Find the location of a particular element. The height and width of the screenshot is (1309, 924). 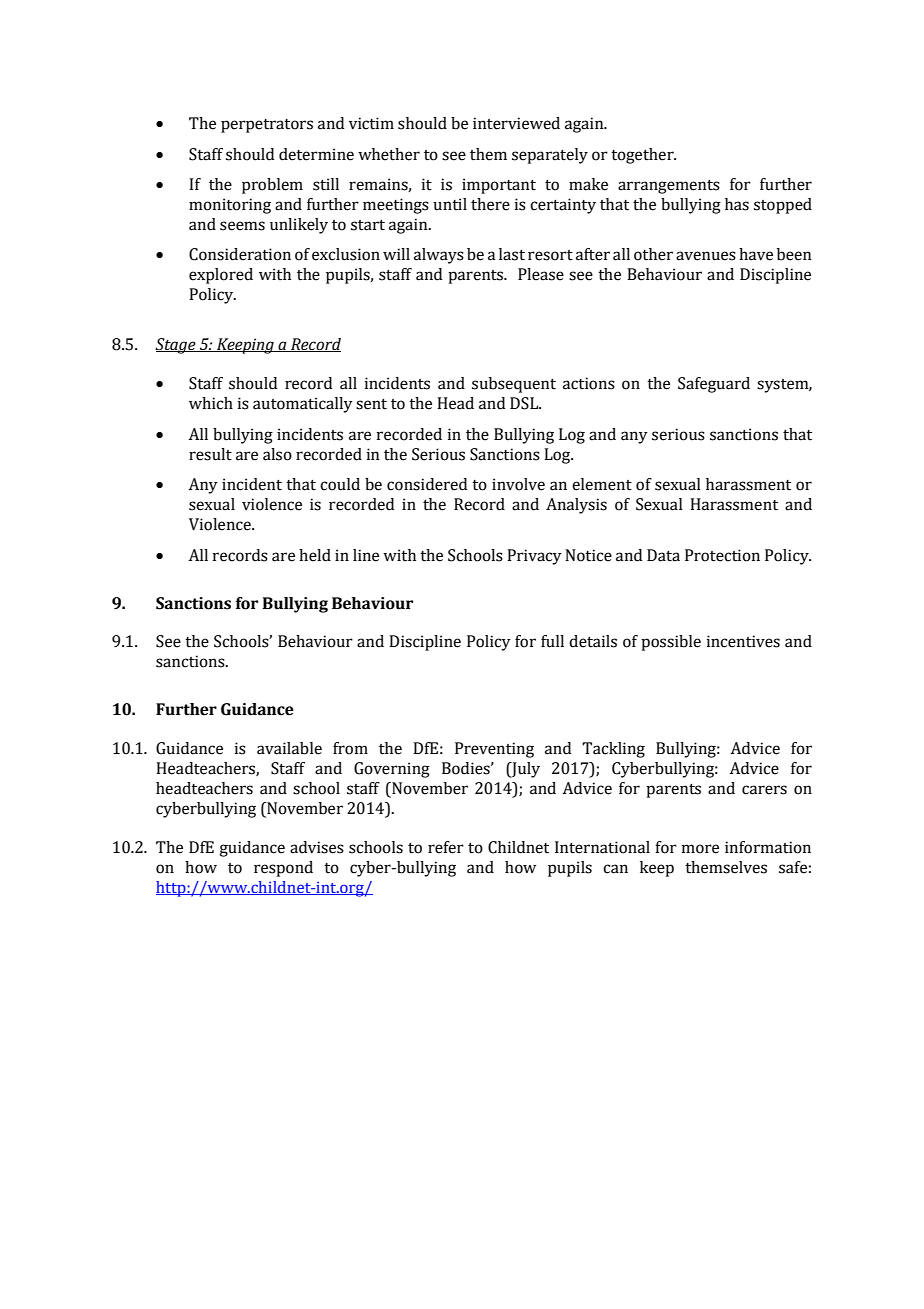

respond is located at coordinates (283, 869).
